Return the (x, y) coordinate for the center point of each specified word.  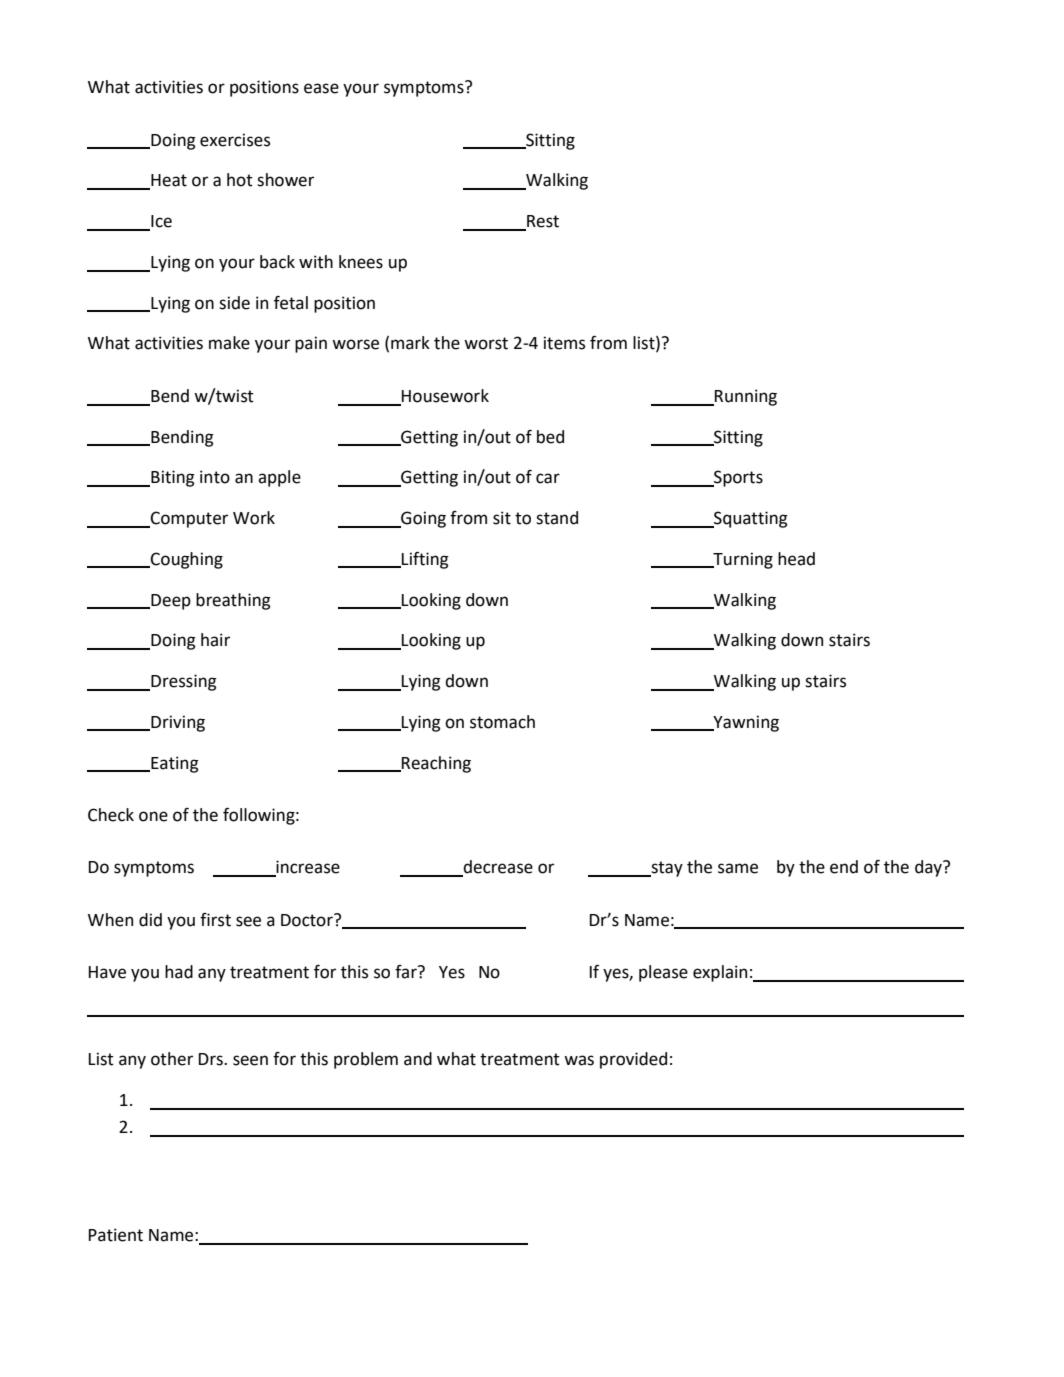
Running (745, 397)
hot (240, 180)
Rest (542, 222)
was (579, 1060)
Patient (116, 1235)
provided (633, 1060)
